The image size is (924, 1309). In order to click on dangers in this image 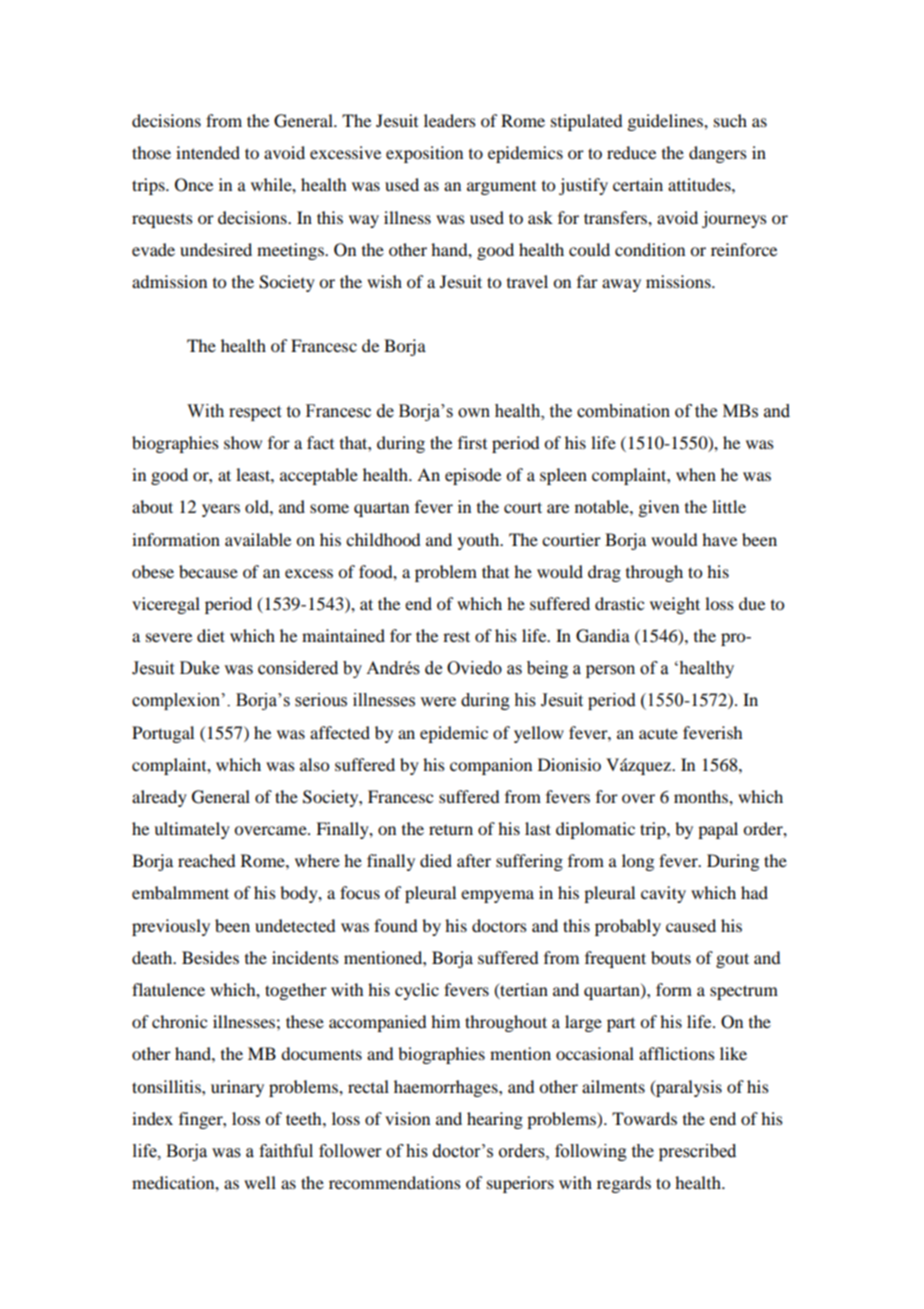, I will do `click(718, 154)`.
